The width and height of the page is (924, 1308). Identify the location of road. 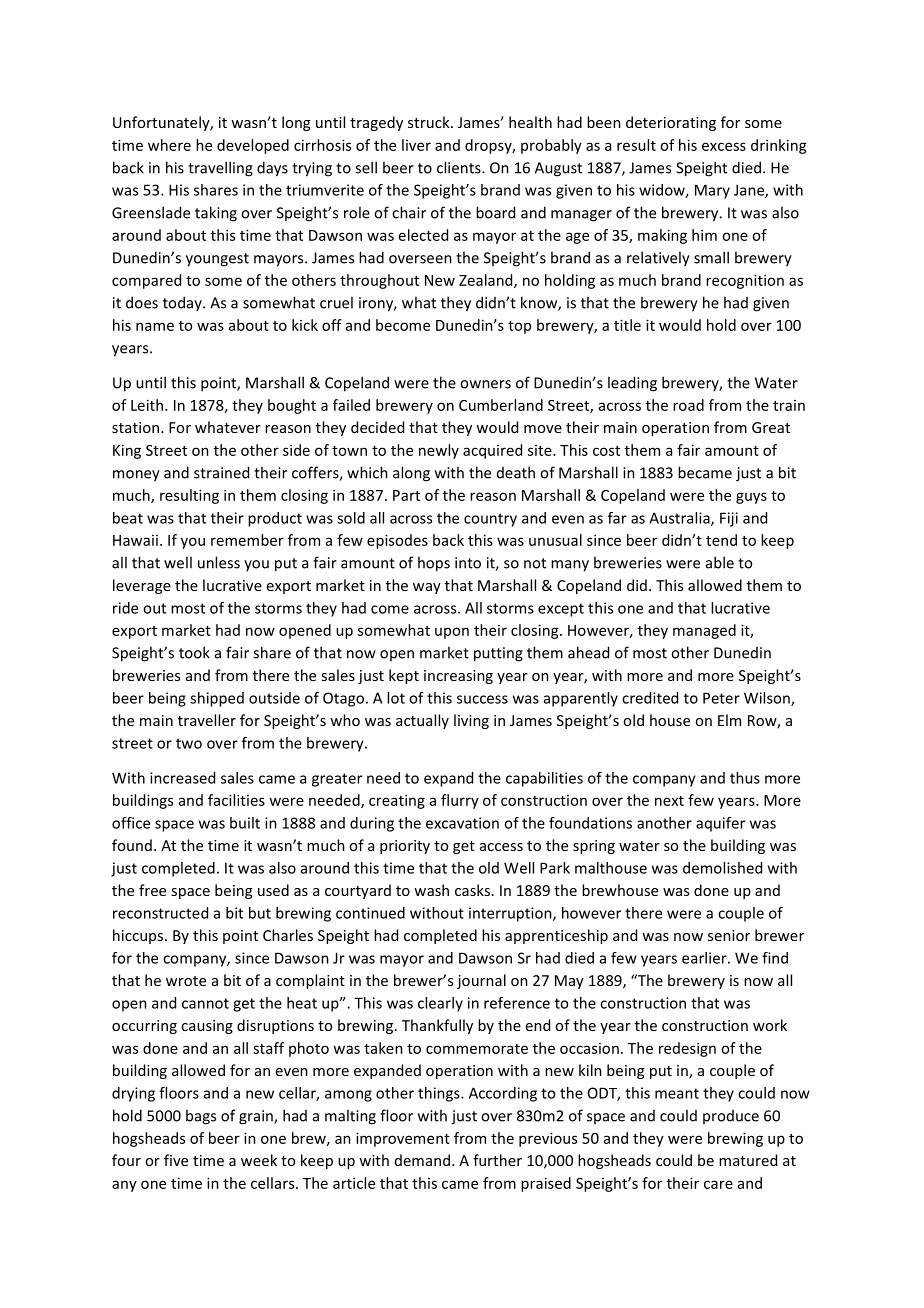
(688, 405).
